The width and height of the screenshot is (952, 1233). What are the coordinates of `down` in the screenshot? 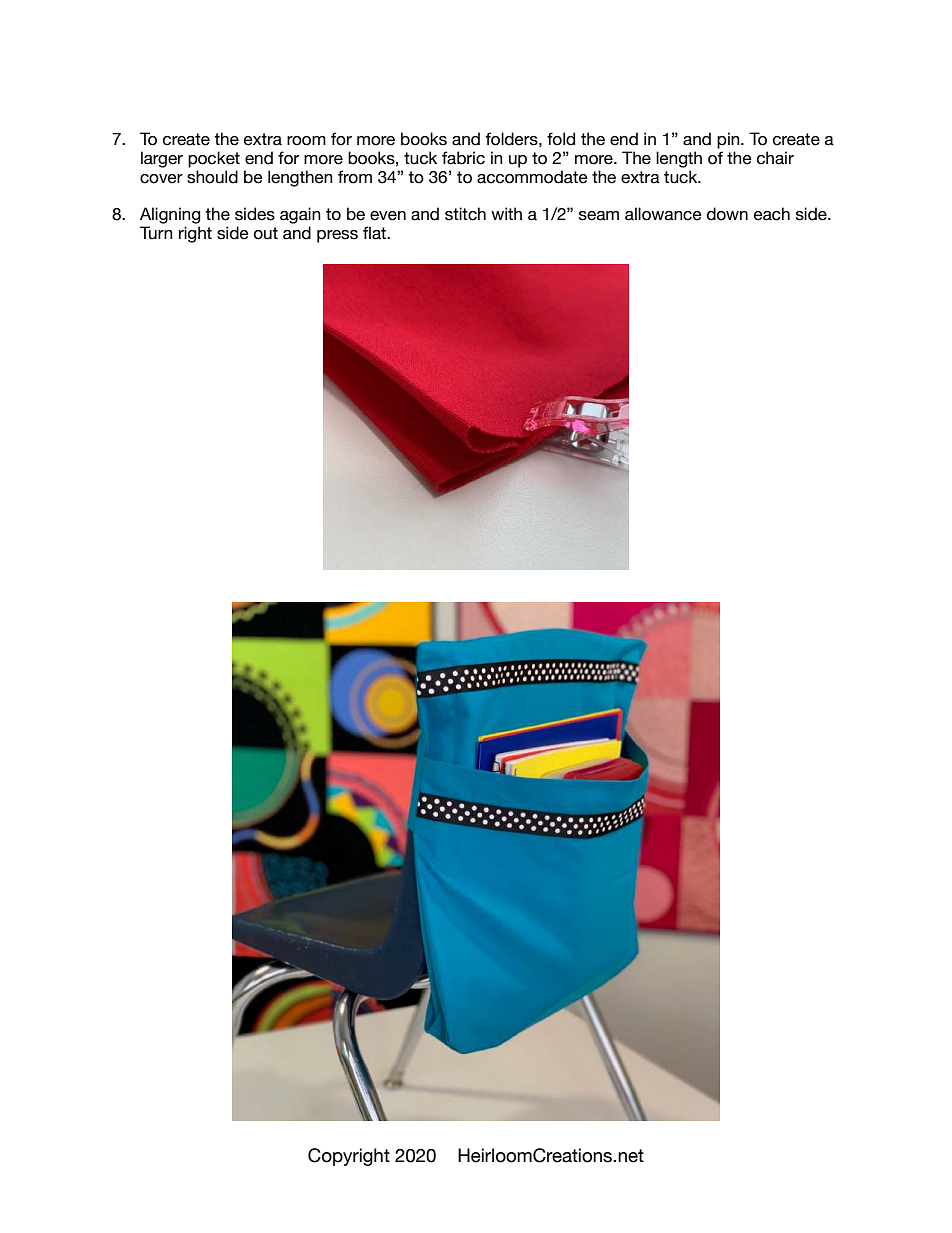 It's located at (727, 214).
